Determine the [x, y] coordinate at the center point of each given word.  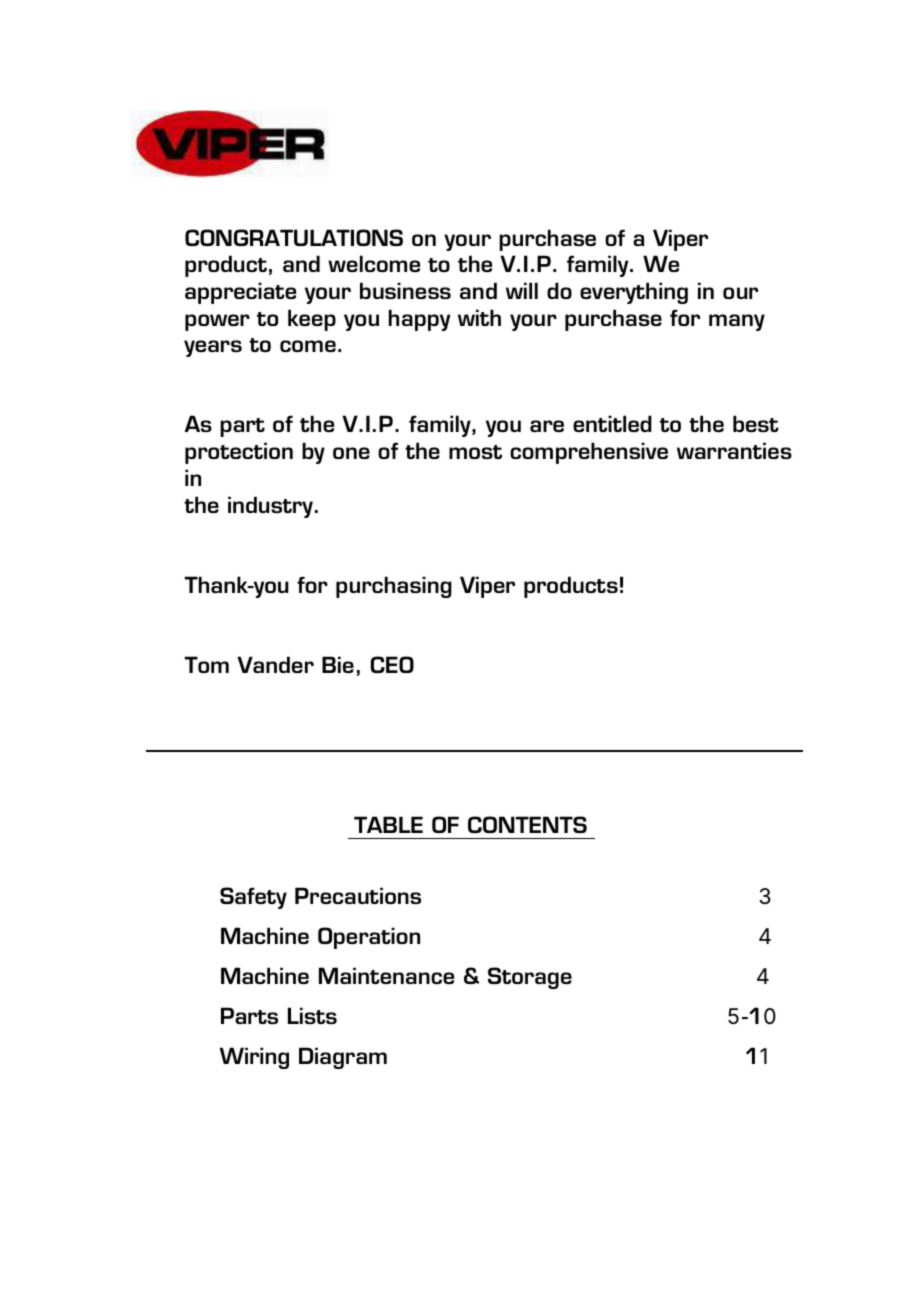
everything [634, 293]
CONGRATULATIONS [294, 237]
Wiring [254, 1058]
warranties [734, 450]
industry [270, 507]
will [522, 290]
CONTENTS [527, 824]
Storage [530, 978]
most [475, 452]
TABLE [388, 824]
